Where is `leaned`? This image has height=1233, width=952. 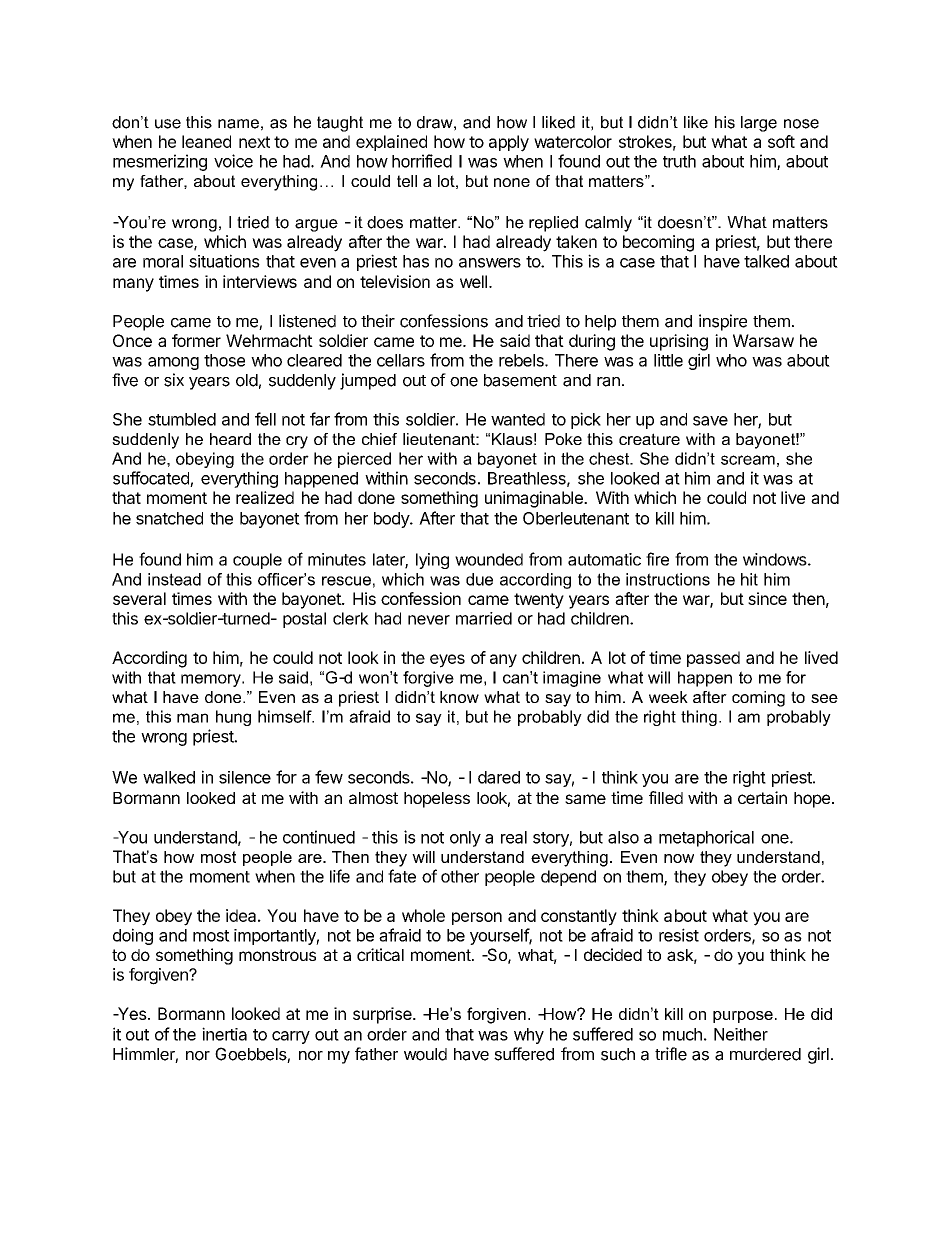
leaned is located at coordinates (206, 141).
